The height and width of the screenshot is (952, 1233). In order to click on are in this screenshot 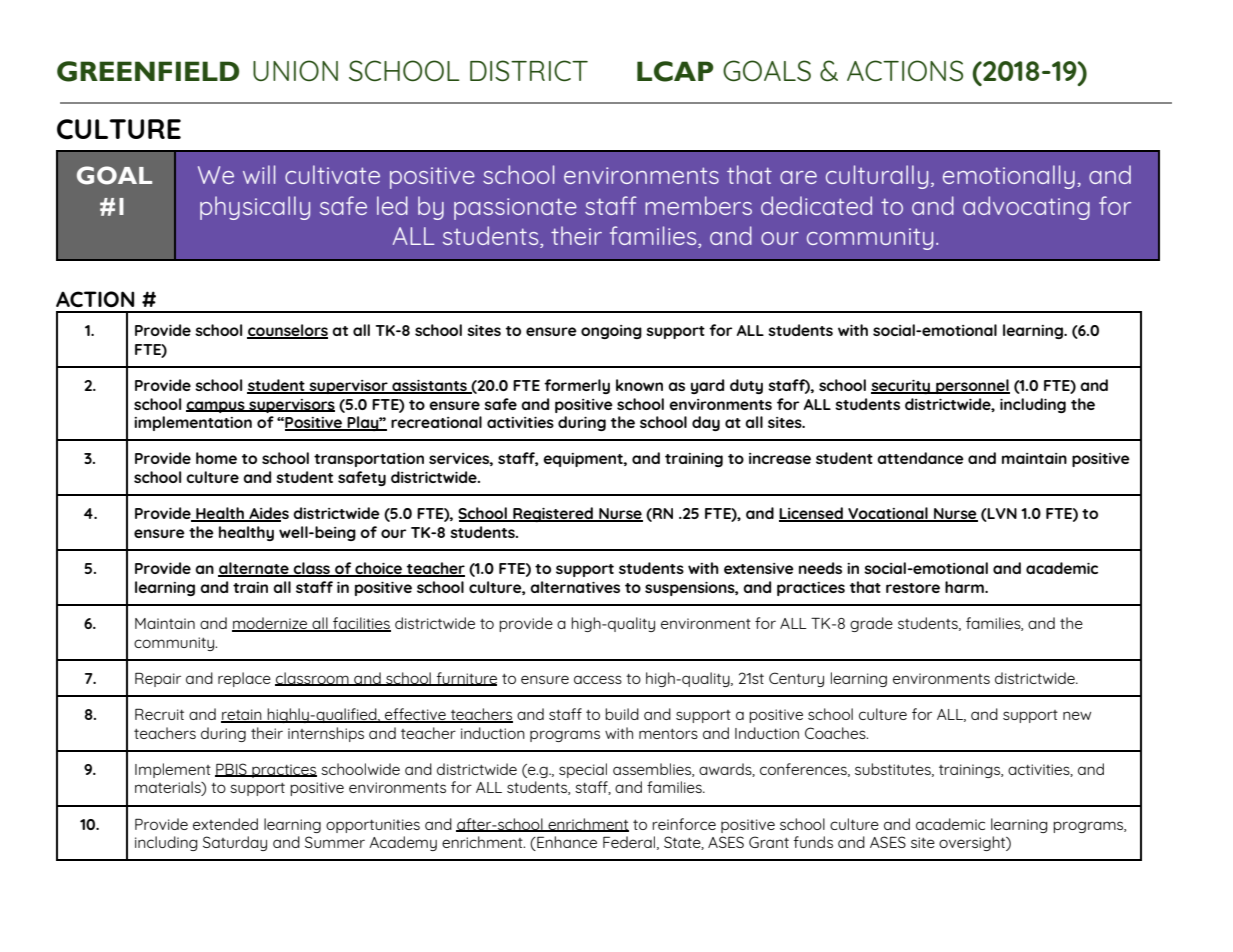, I will do `click(798, 177)`.
